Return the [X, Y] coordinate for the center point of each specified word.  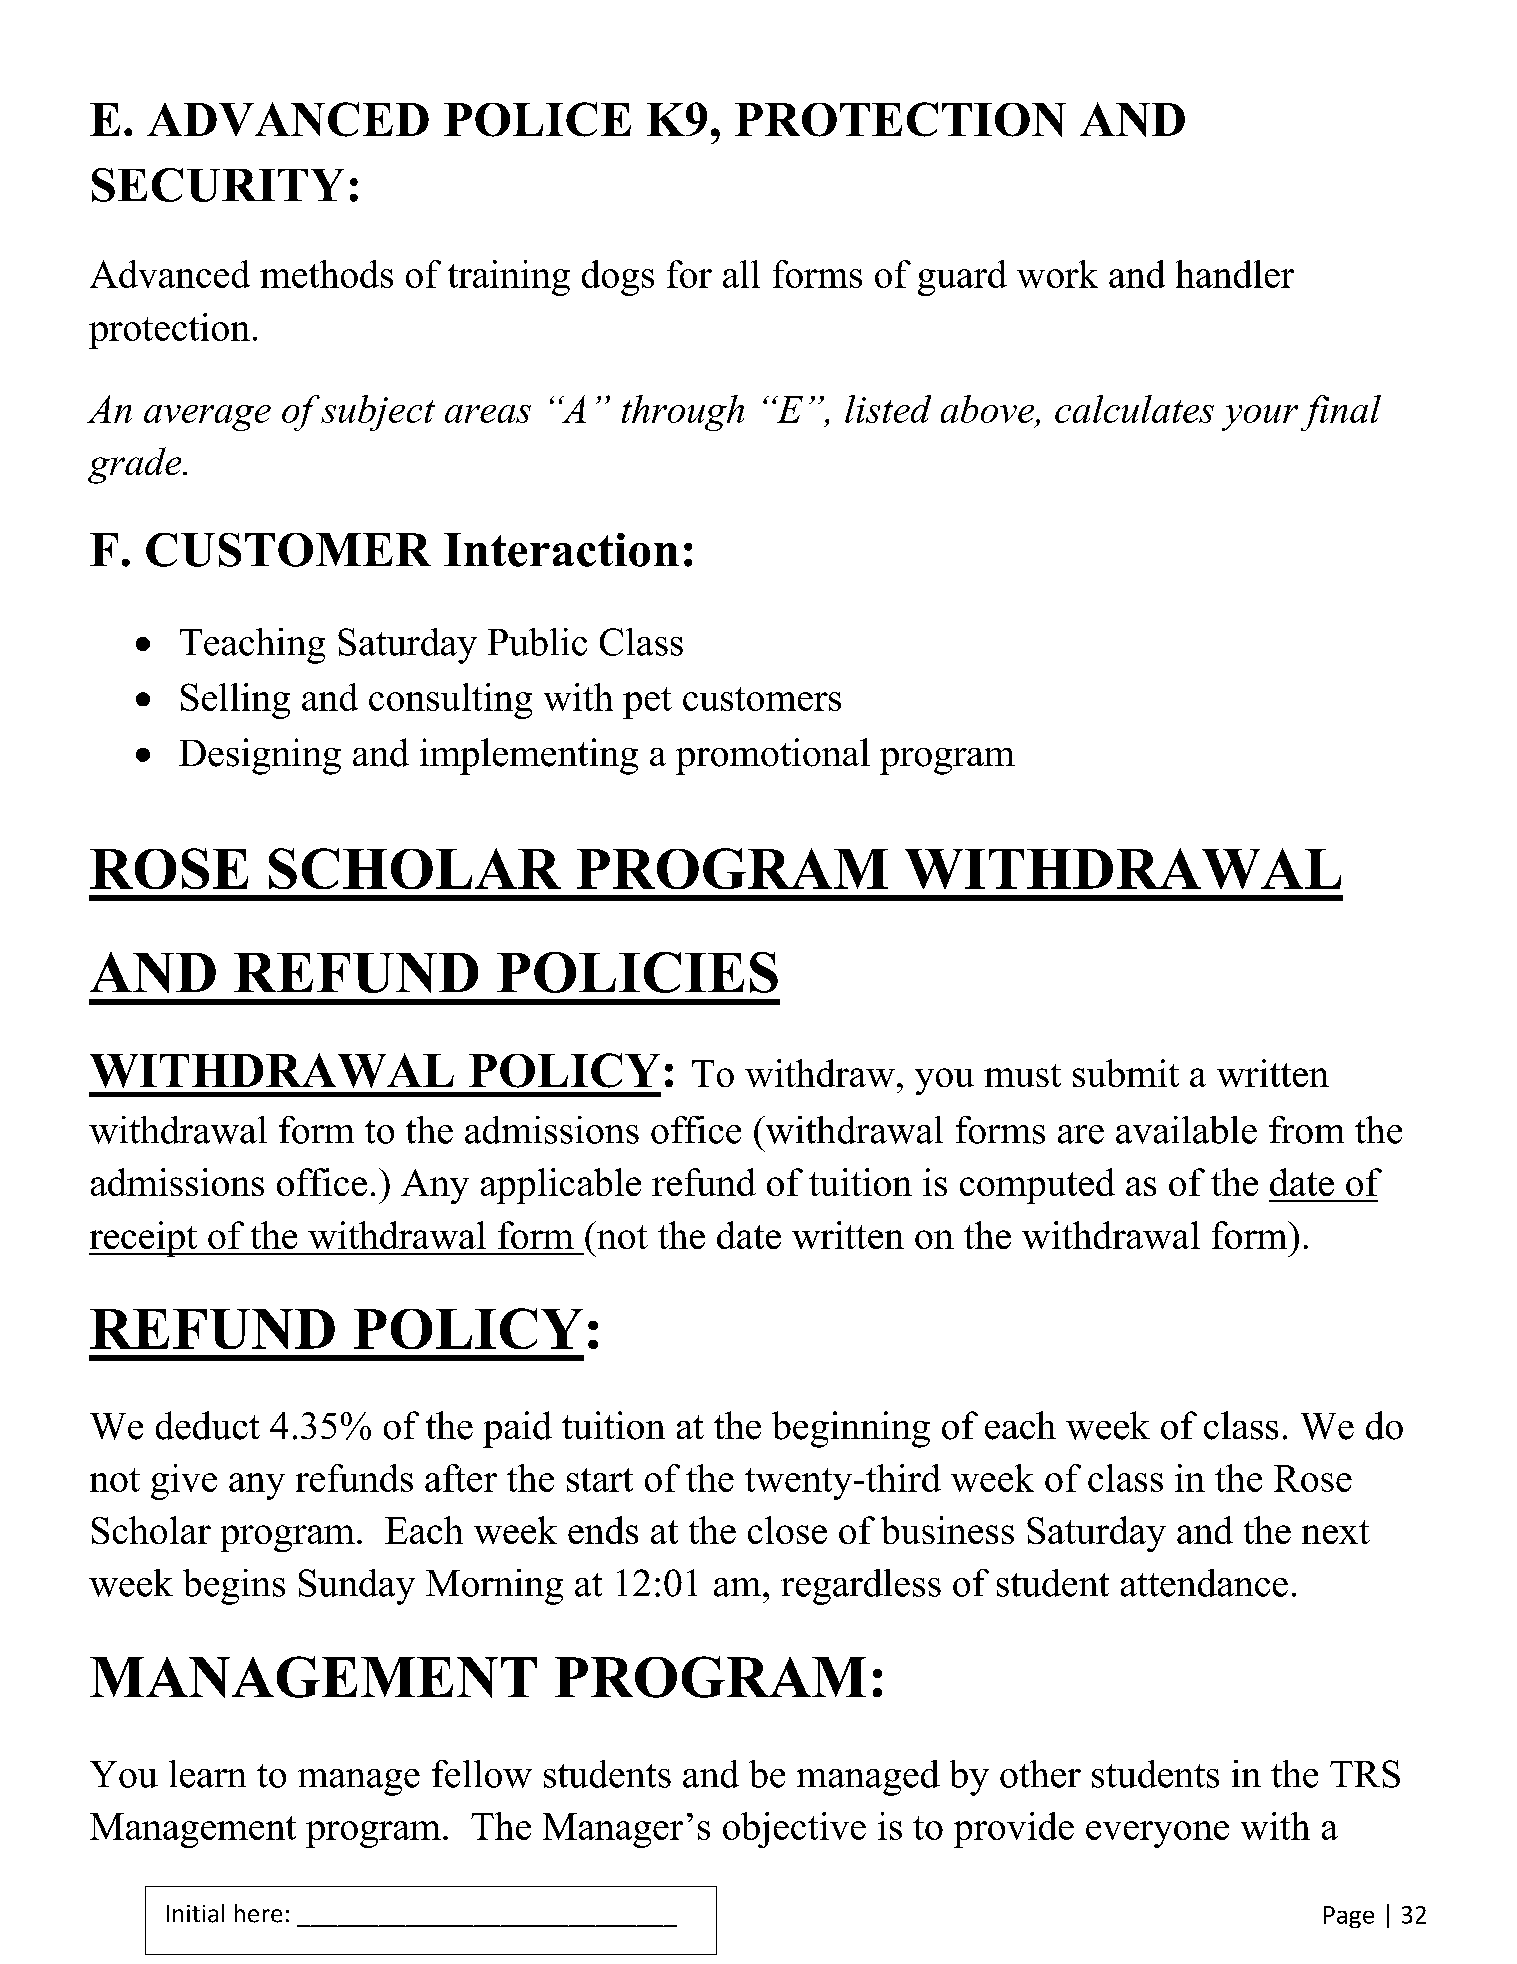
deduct [208, 1425]
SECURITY [218, 185]
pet [647, 703]
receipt [144, 1239]
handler [1235, 274]
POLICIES [637, 972]
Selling [235, 701]
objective [794, 1830]
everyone [1157, 1834]
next [1336, 1532]
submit [1126, 1073]
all [741, 274]
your [1260, 418]
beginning [851, 1429]
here [258, 1913]
